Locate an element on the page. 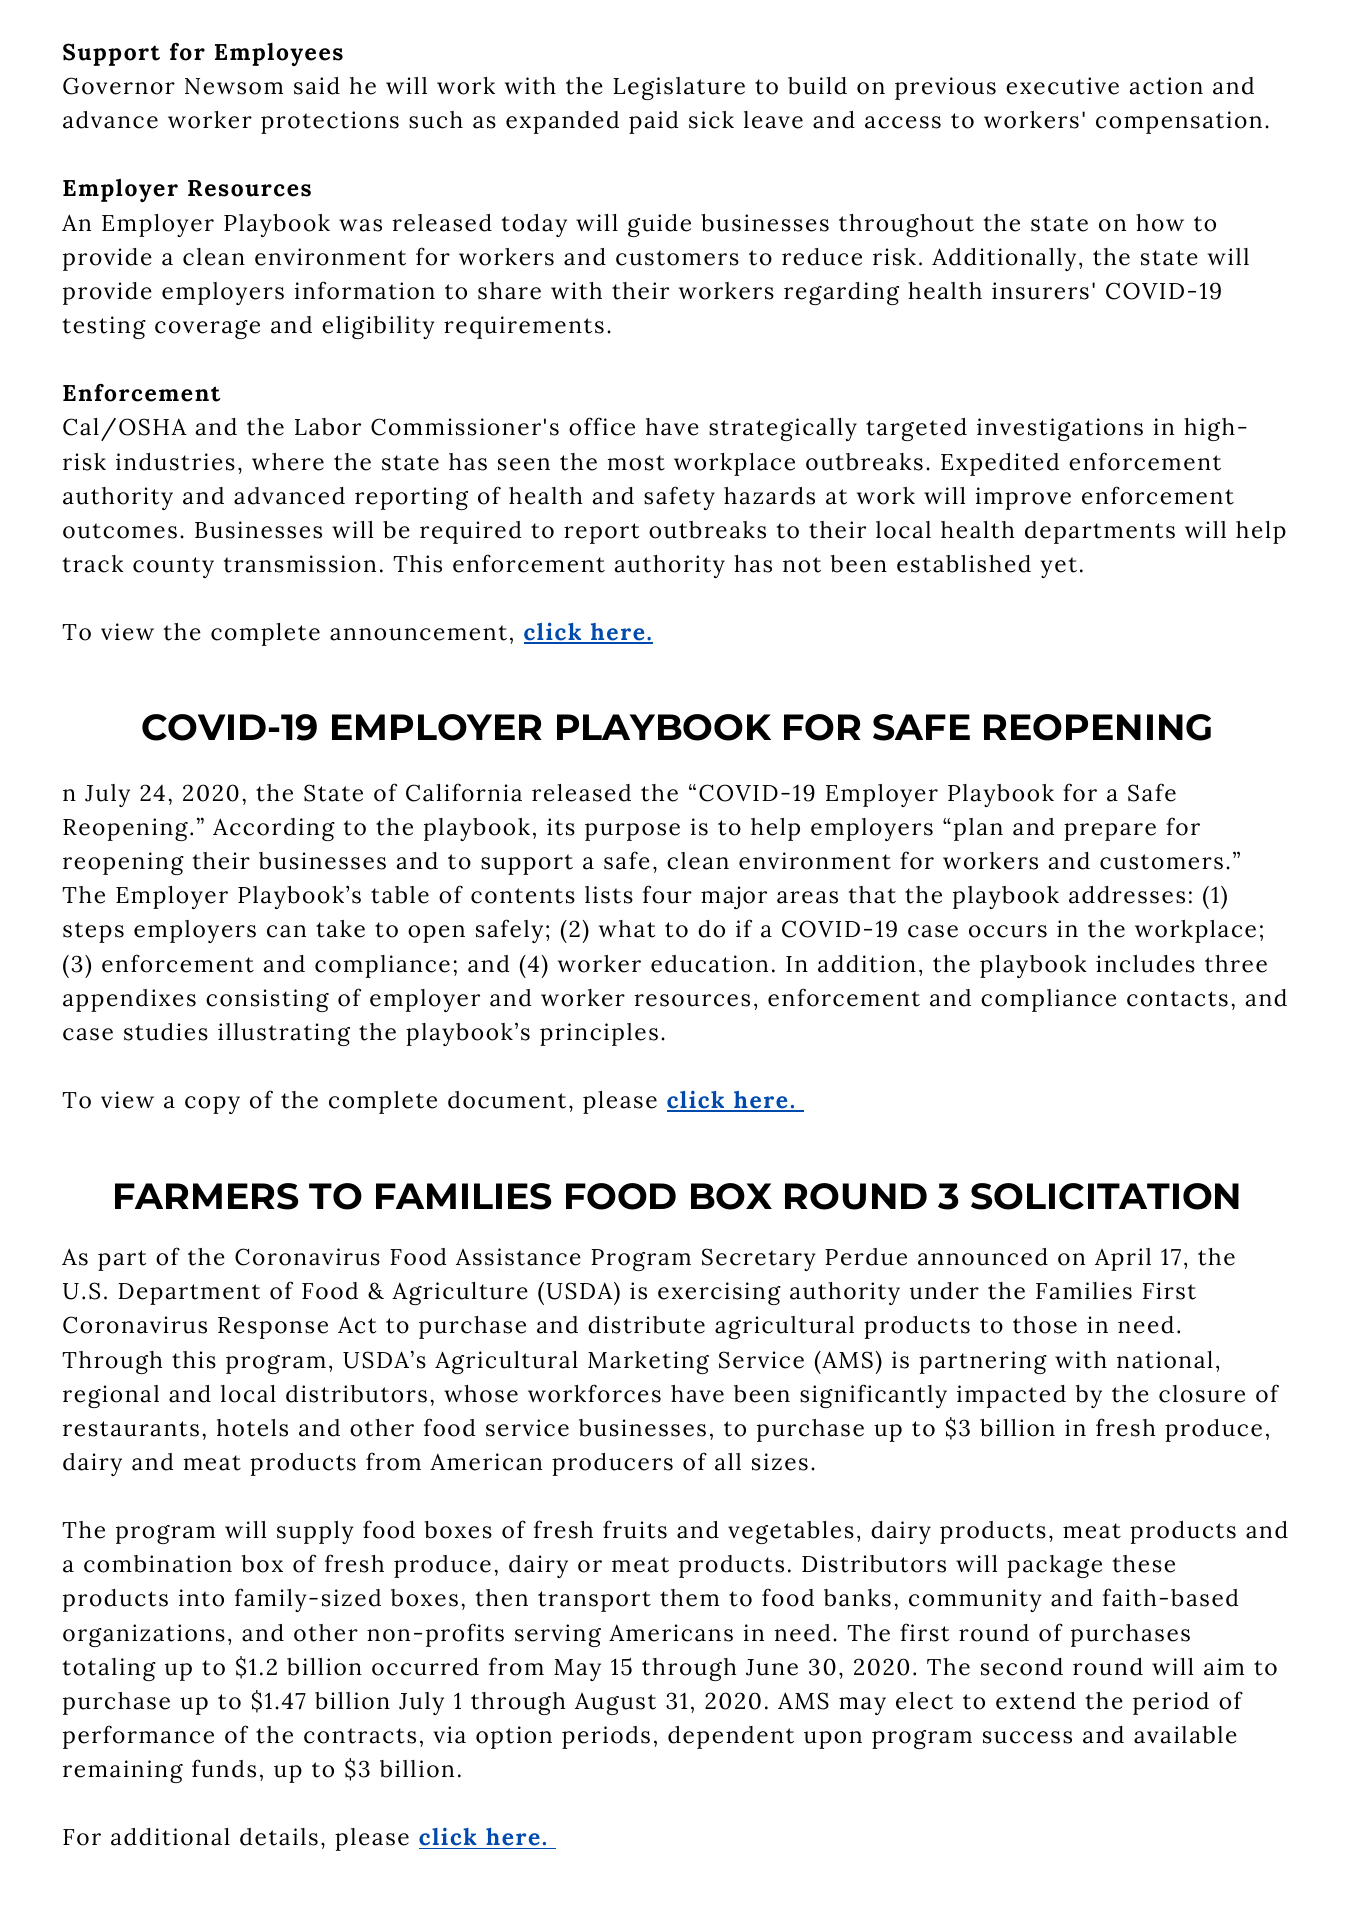 The image size is (1354, 1915). According is located at coordinates (274, 829).
